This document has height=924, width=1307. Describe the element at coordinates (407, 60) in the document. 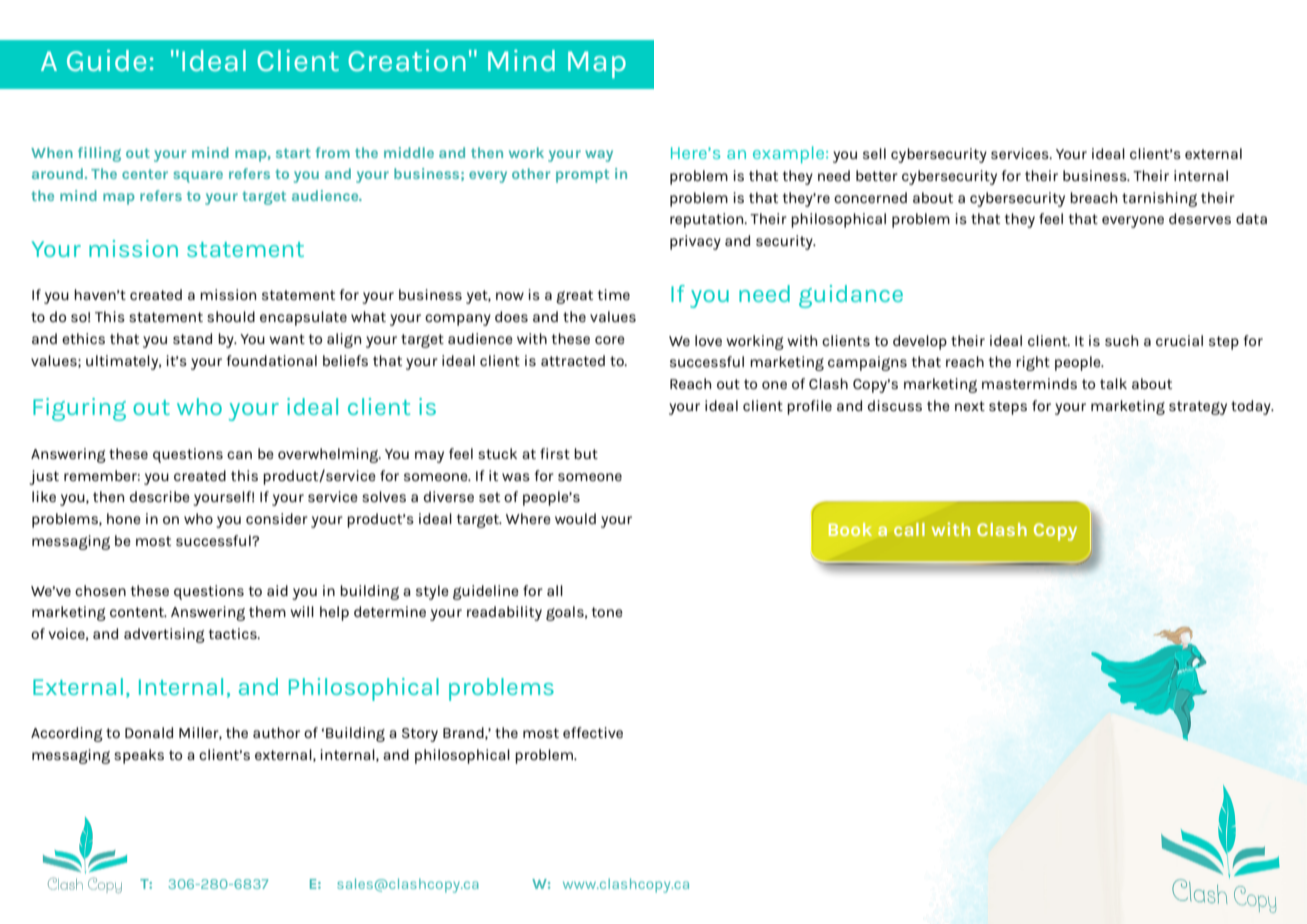

I see `Creation` at that location.
